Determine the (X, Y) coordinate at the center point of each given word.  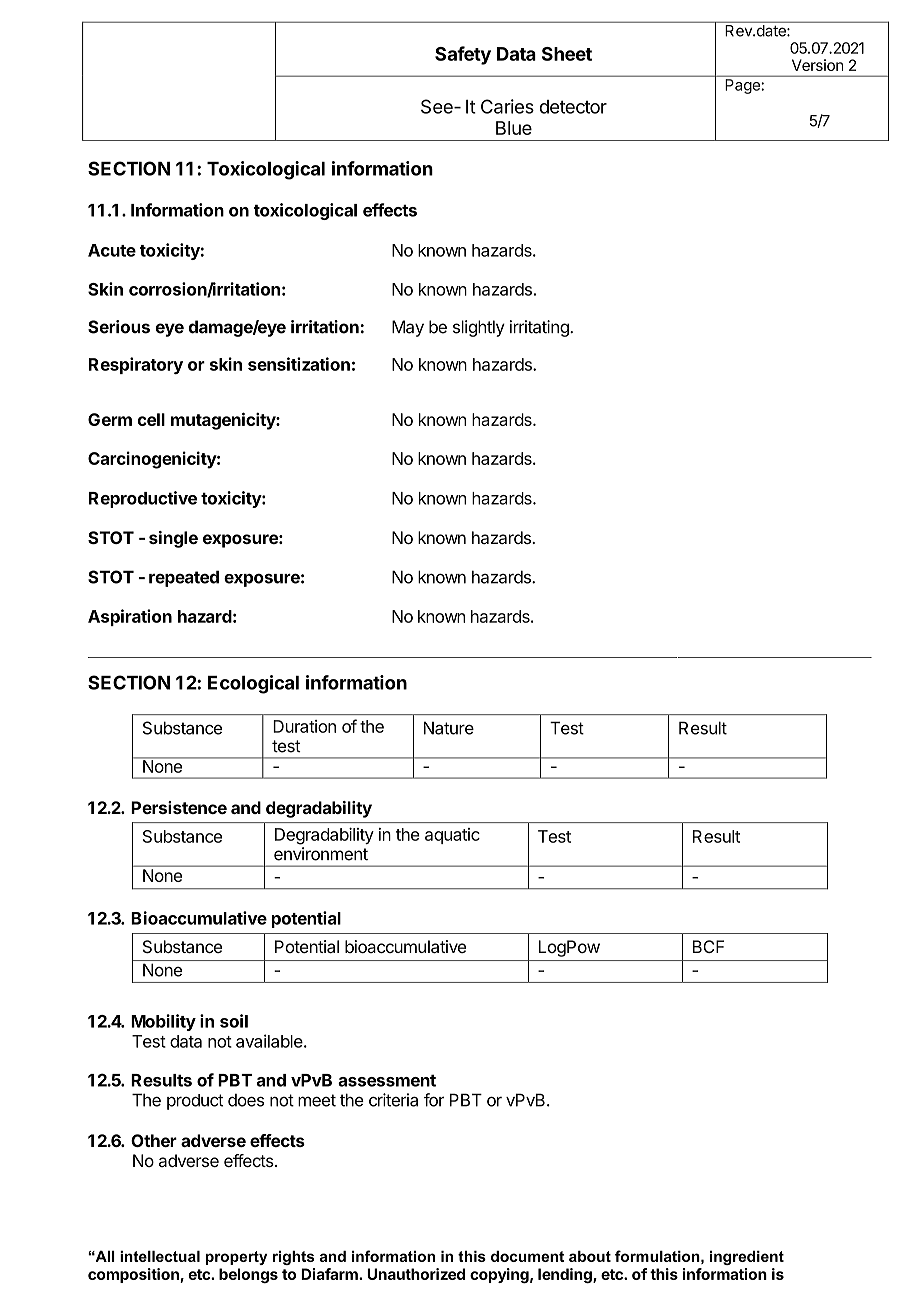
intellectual (160, 1256)
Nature (449, 728)
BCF (708, 946)
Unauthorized (416, 1274)
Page (743, 86)
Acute (112, 250)
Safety (463, 55)
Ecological (253, 684)
